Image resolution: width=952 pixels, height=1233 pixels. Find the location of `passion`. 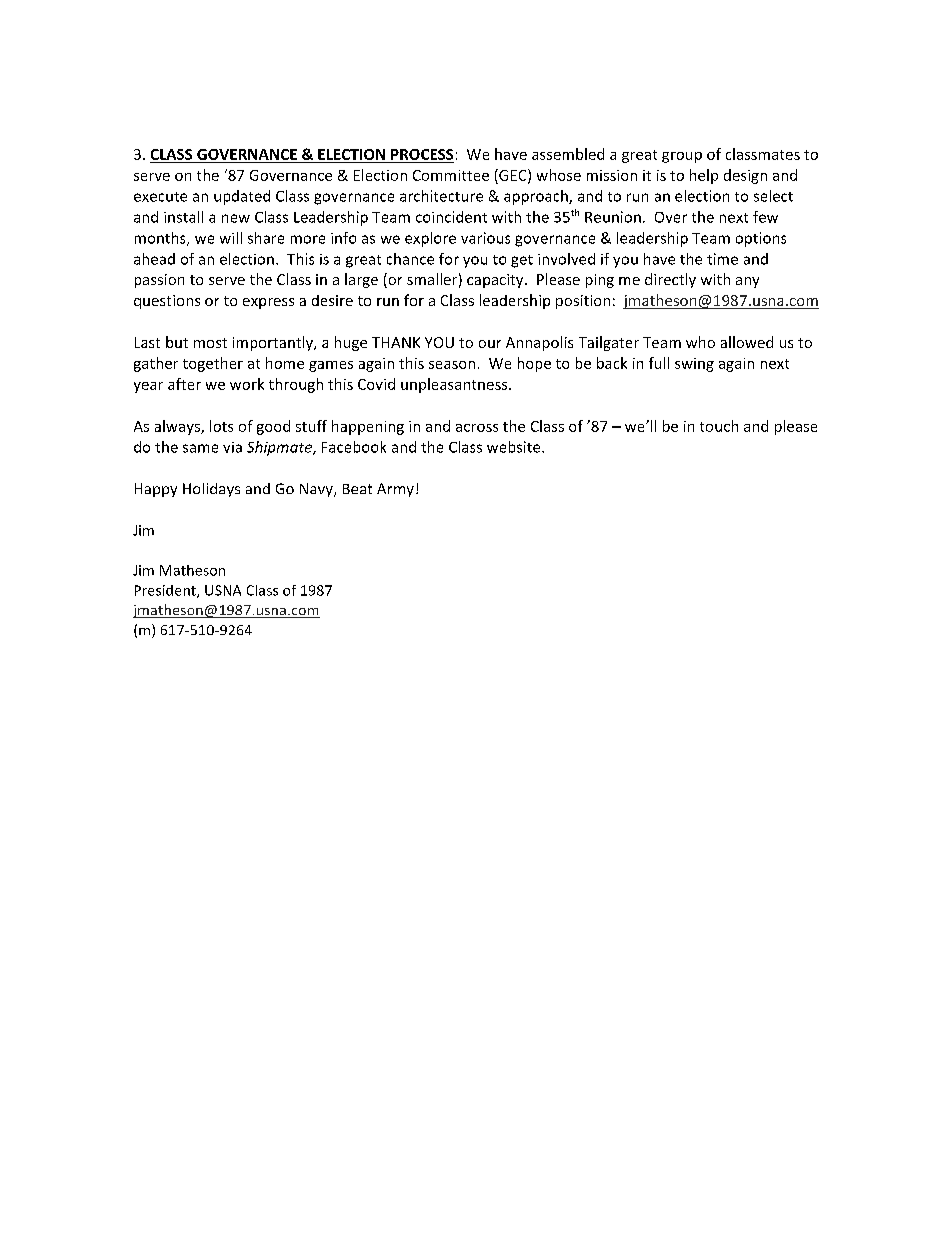

passion is located at coordinates (159, 281).
